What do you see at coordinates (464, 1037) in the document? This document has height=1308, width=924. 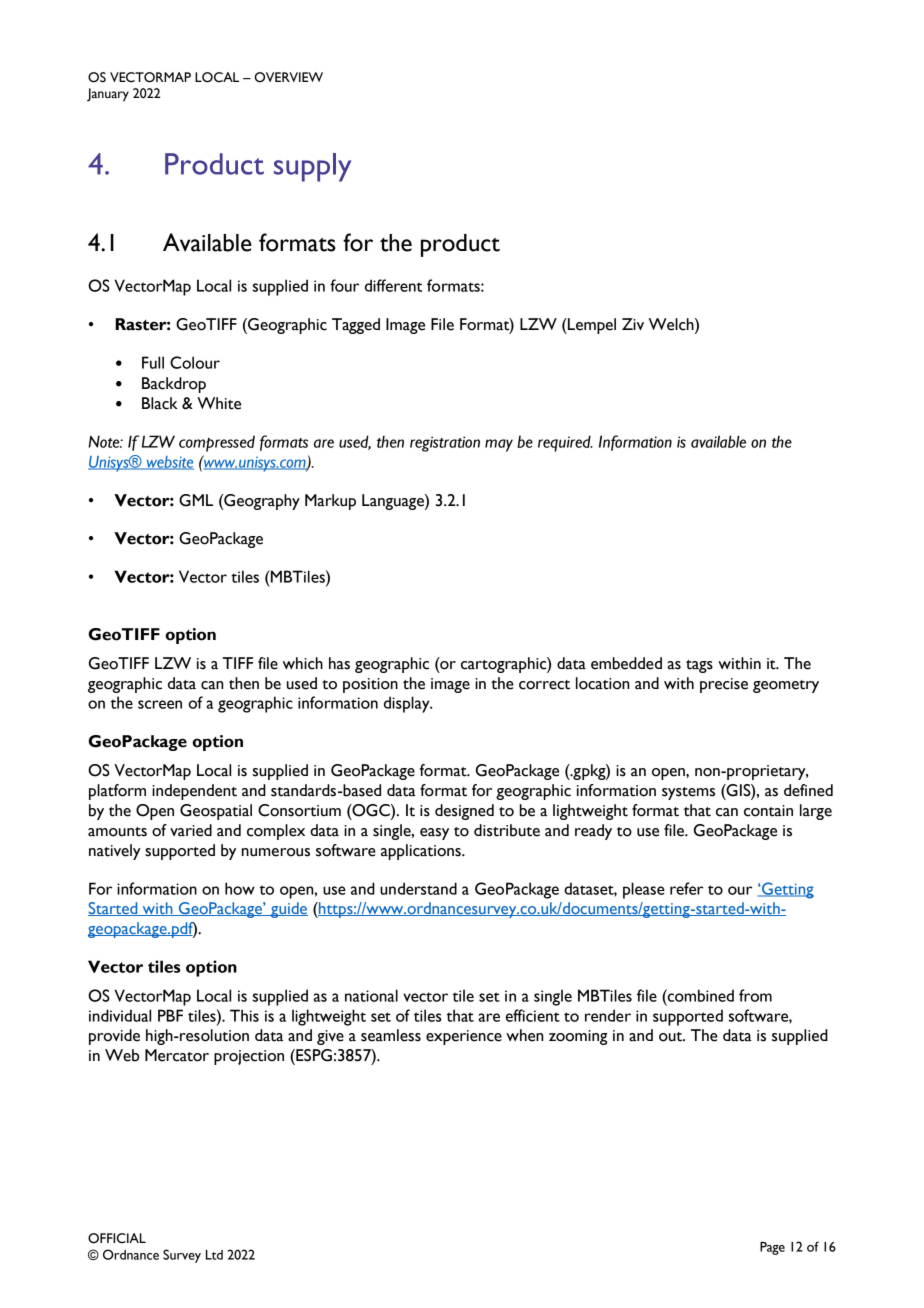 I see `experience` at bounding box center [464, 1037].
